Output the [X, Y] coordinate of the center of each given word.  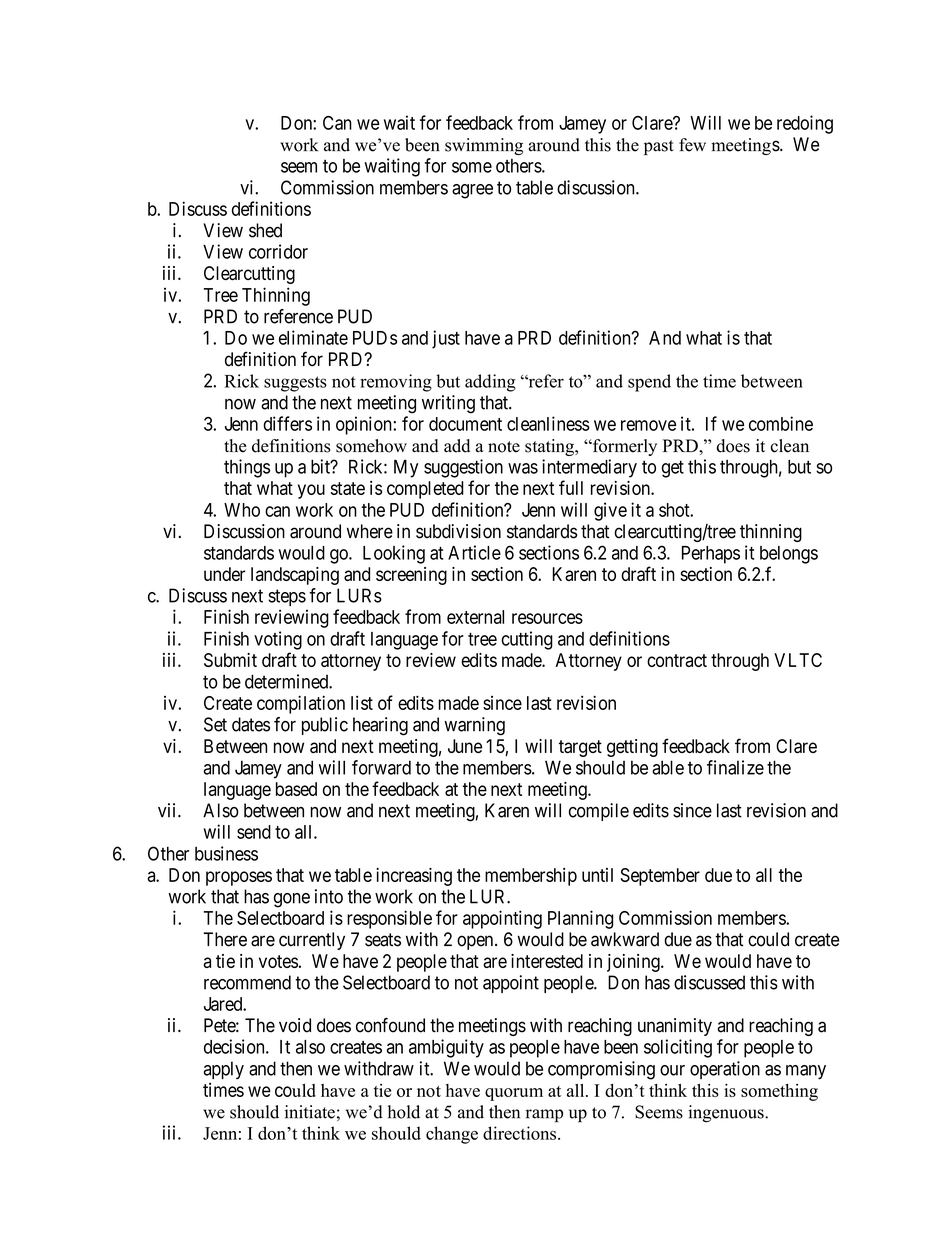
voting [278, 640]
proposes [239, 878]
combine [781, 423]
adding [490, 383]
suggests [295, 384]
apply [223, 1070]
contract [677, 660]
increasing [414, 877]
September [660, 877]
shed [265, 230]
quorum [514, 1094]
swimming [484, 146]
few [692, 145]
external [475, 617]
